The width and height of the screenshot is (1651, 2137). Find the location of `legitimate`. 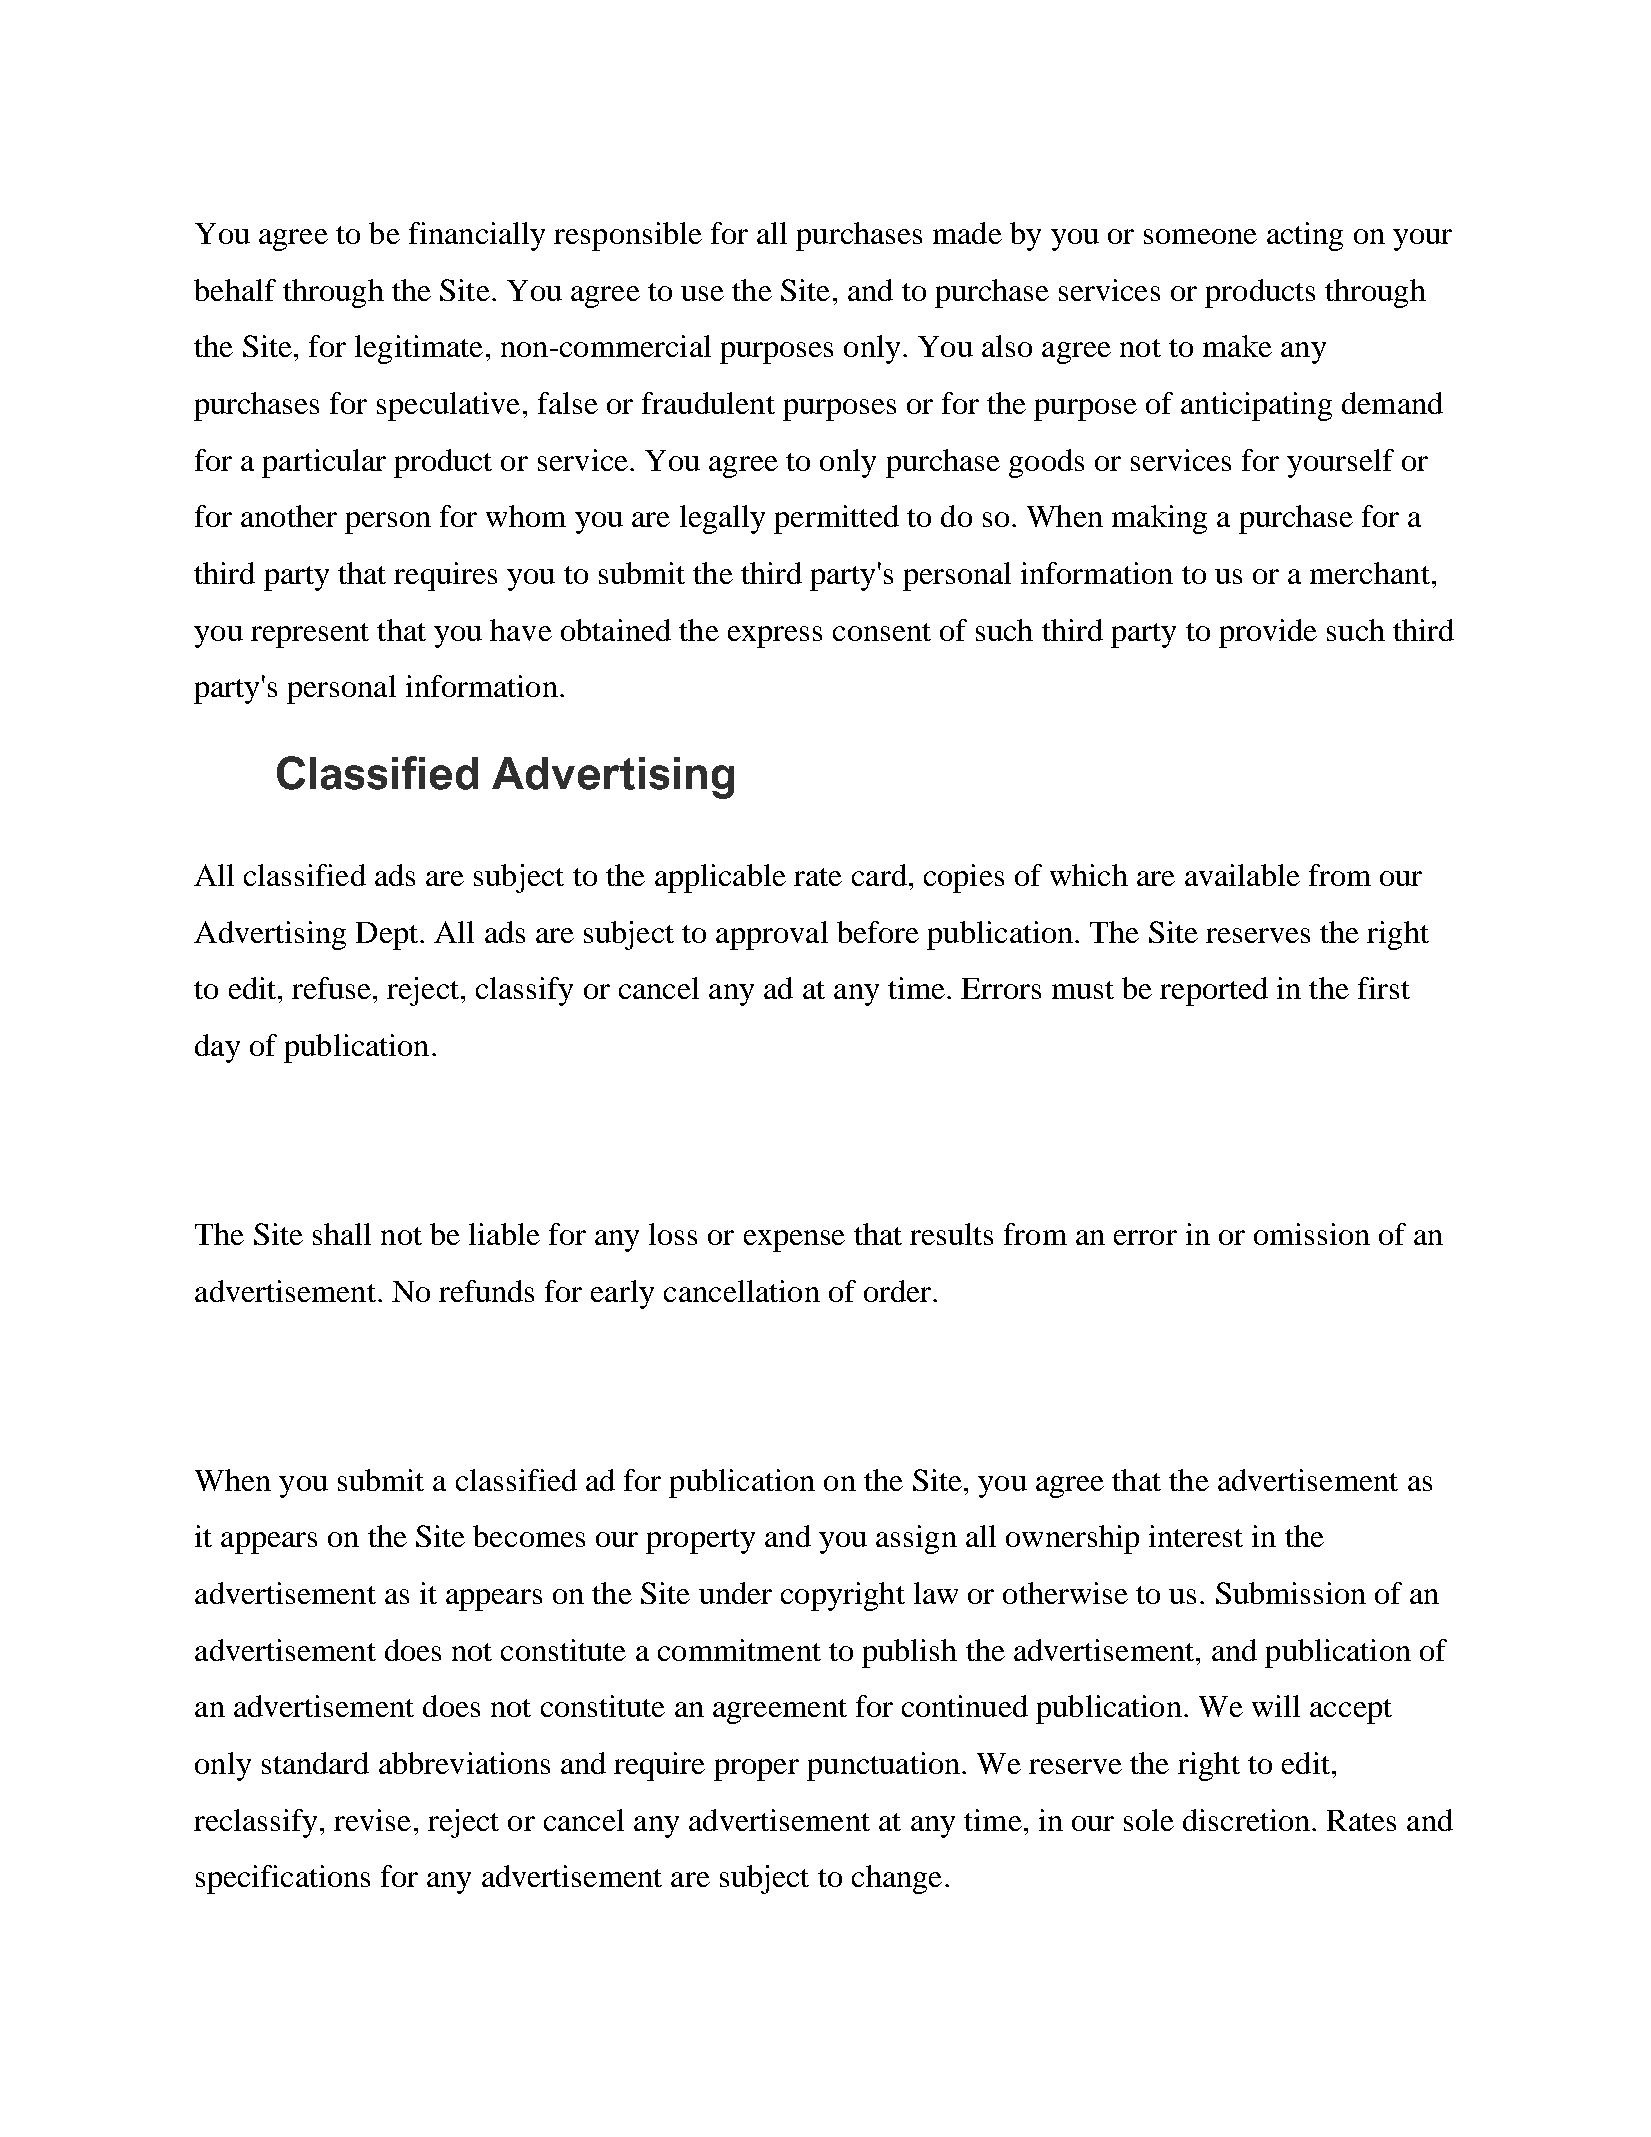

legitimate is located at coordinates (419, 349).
